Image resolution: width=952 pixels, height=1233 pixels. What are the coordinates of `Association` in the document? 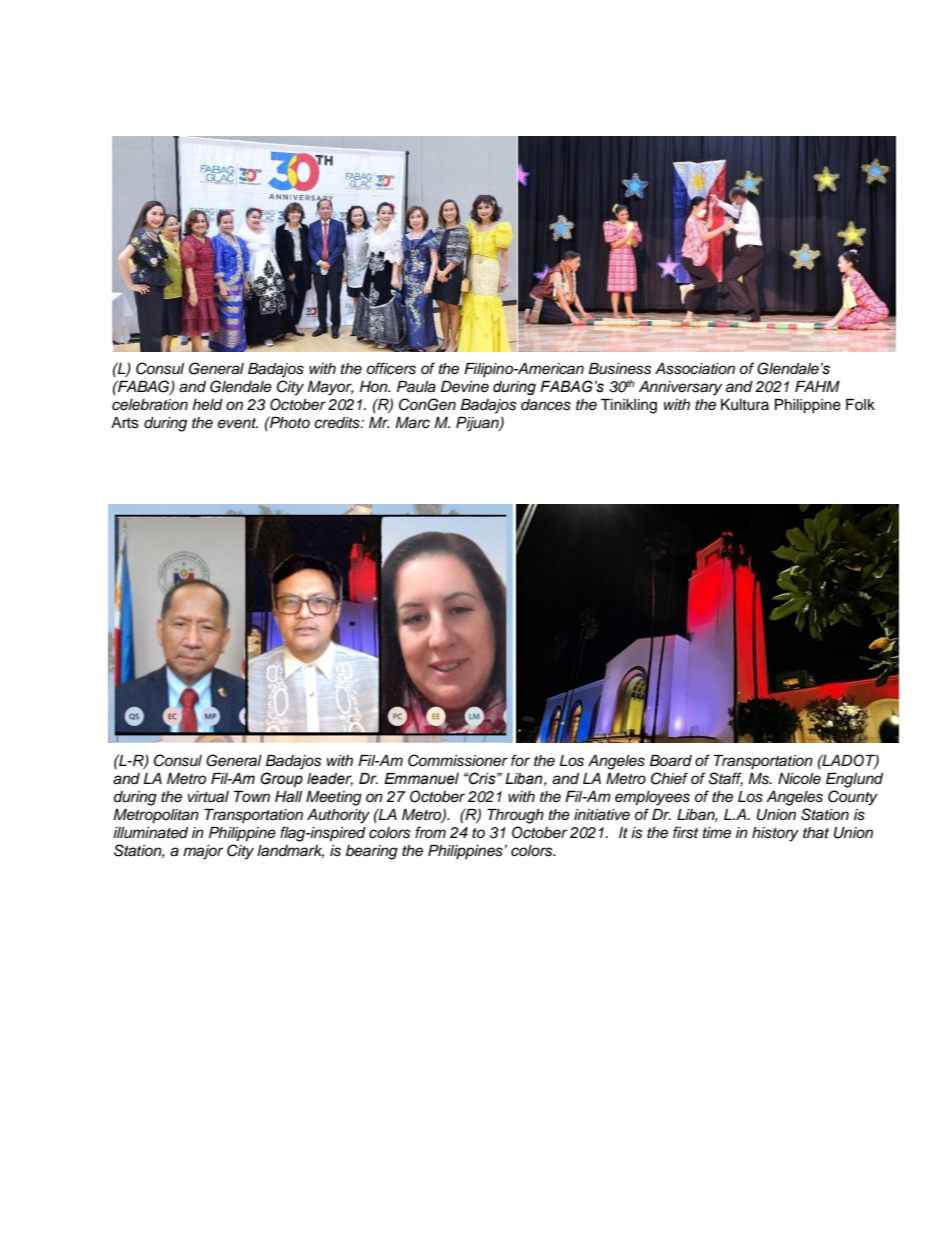 It's located at (695, 369).
